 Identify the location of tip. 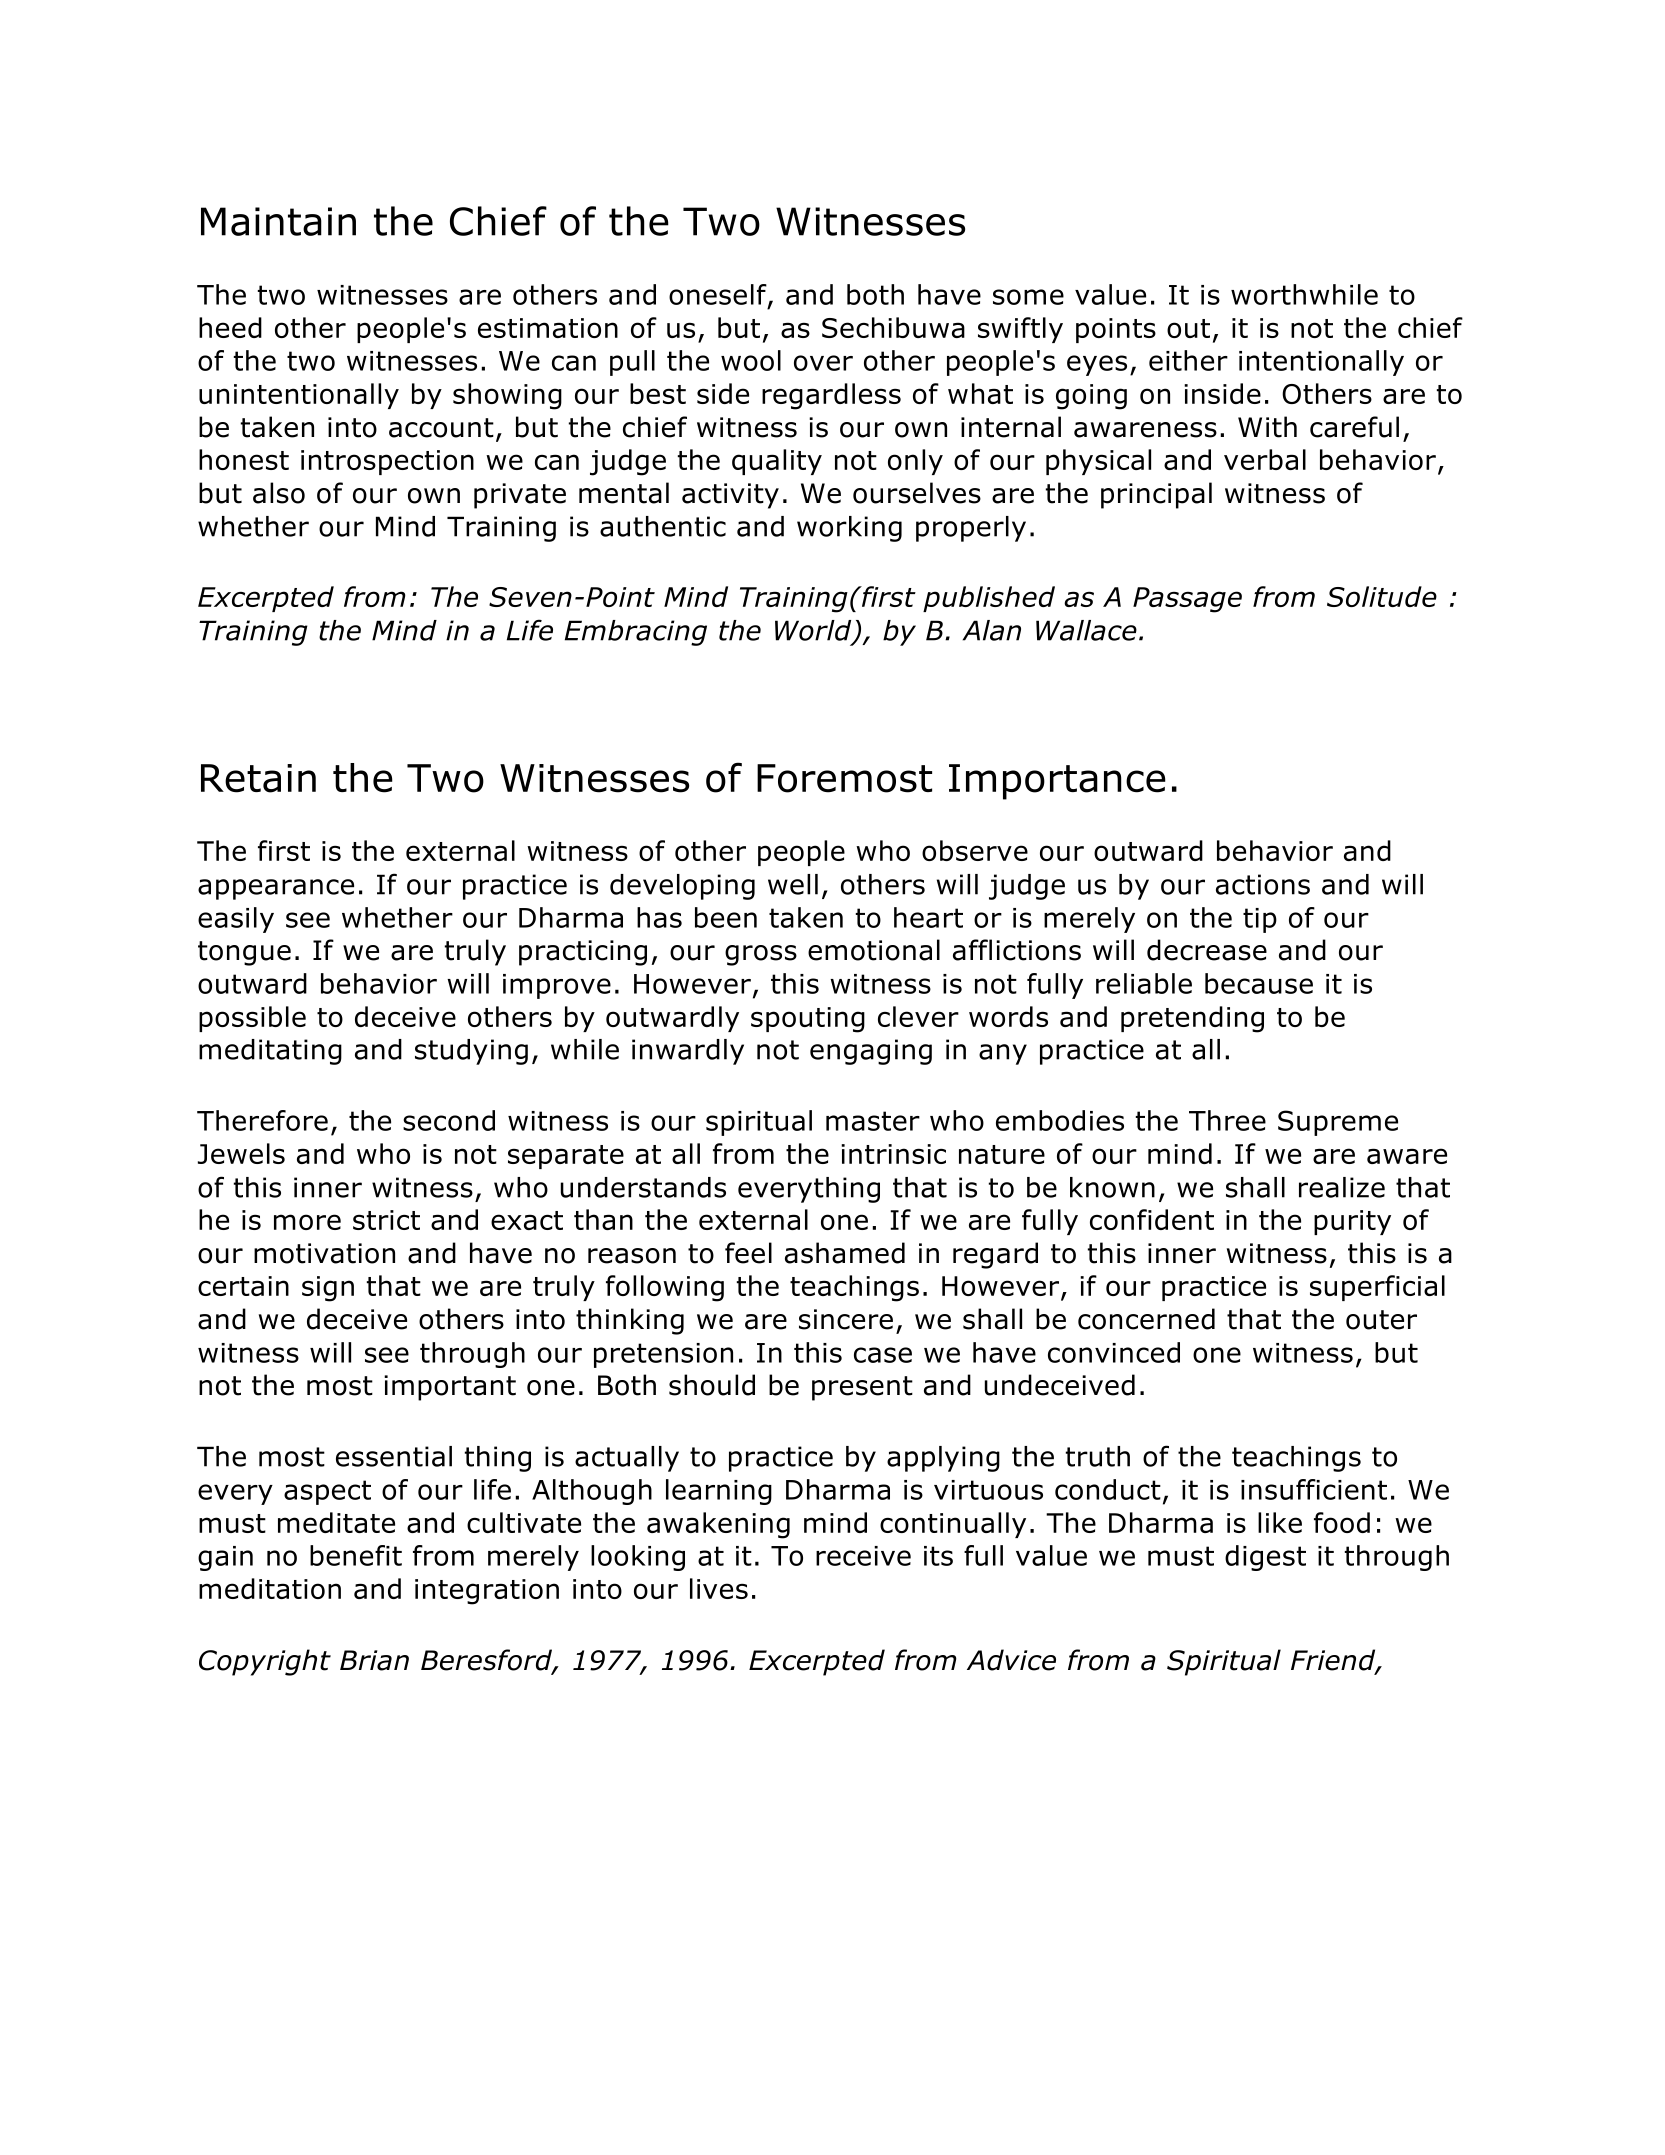
(1260, 920).
